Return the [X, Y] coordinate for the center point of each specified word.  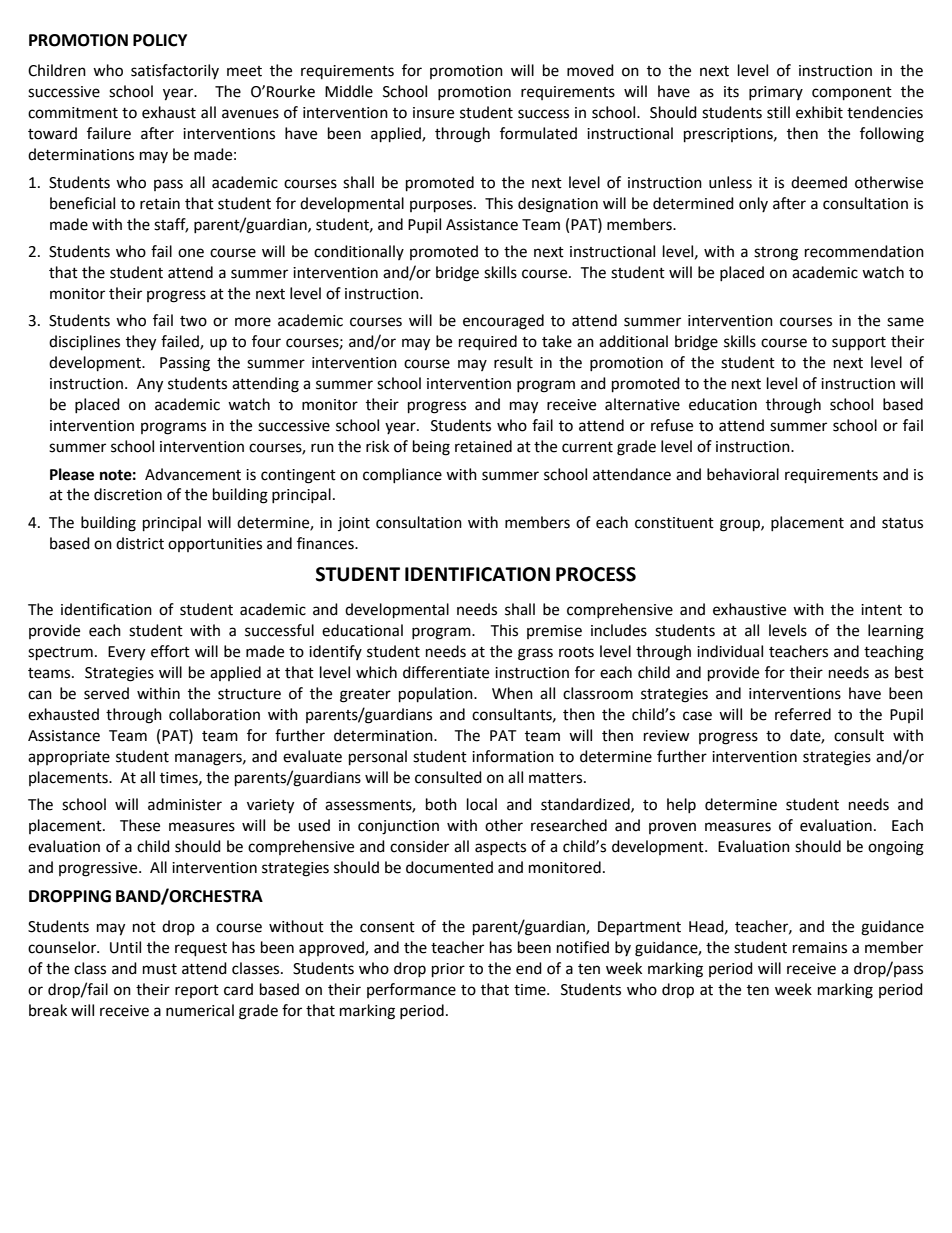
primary [776, 93]
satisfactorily [175, 71]
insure [433, 113]
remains [820, 948]
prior [448, 970]
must [160, 969]
